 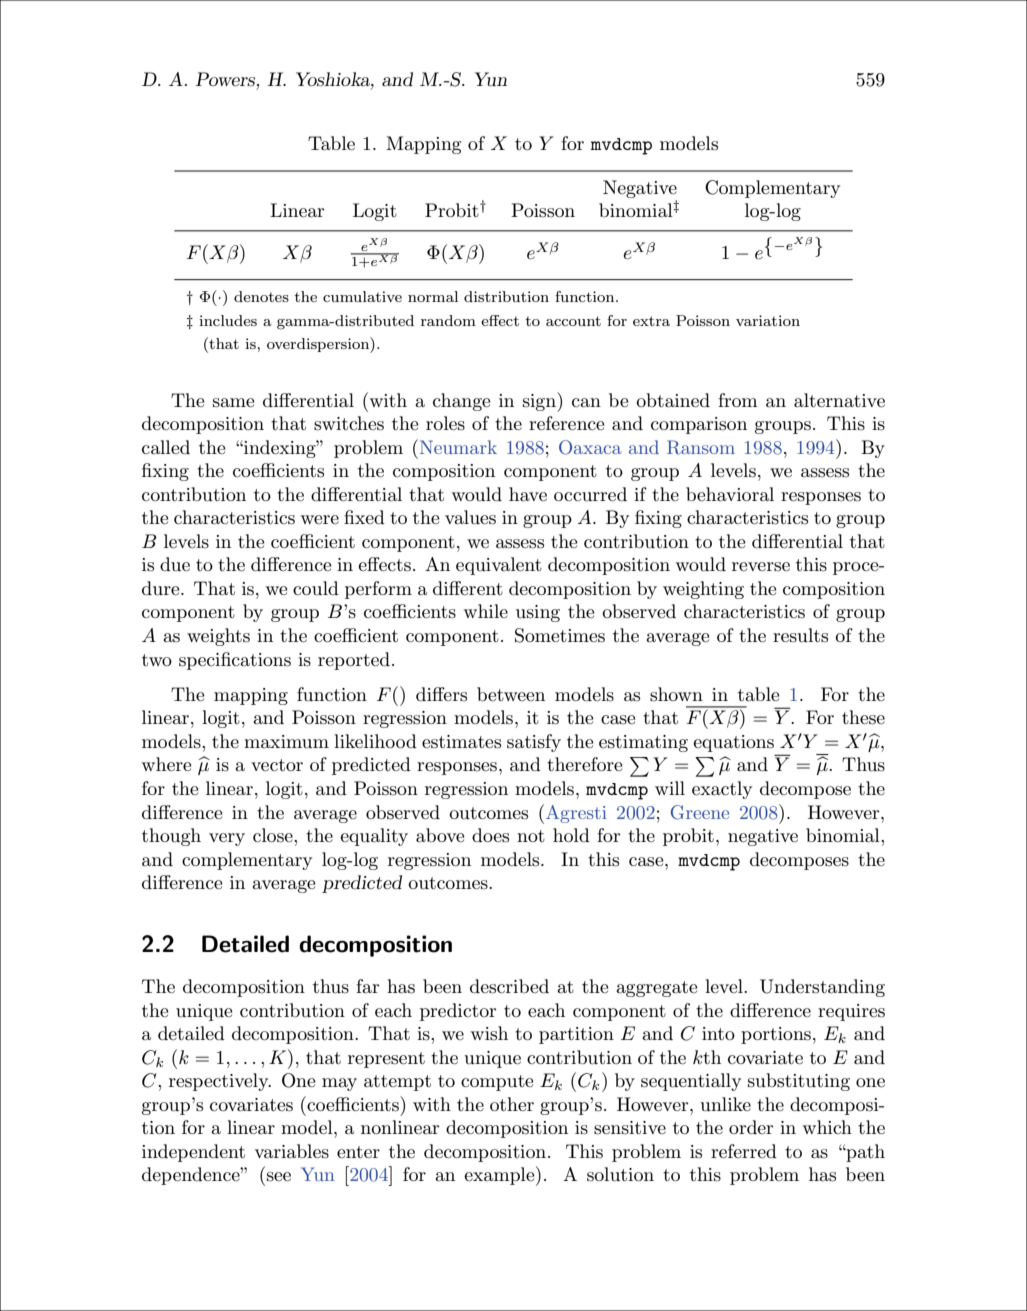 What do you see at coordinates (863, 717) in the image?
I see `these` at bounding box center [863, 717].
